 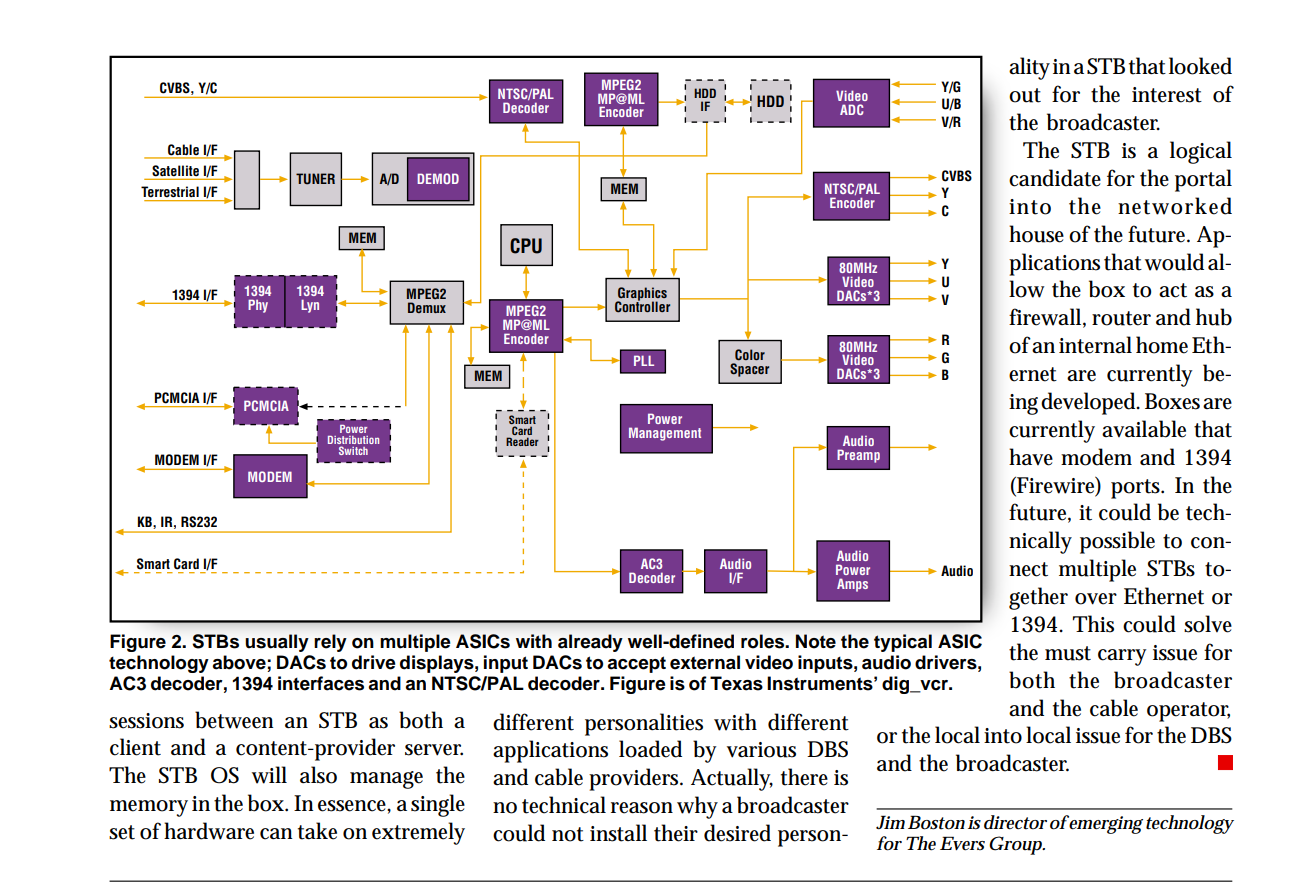 I want to click on candidate, so click(x=1055, y=178).
